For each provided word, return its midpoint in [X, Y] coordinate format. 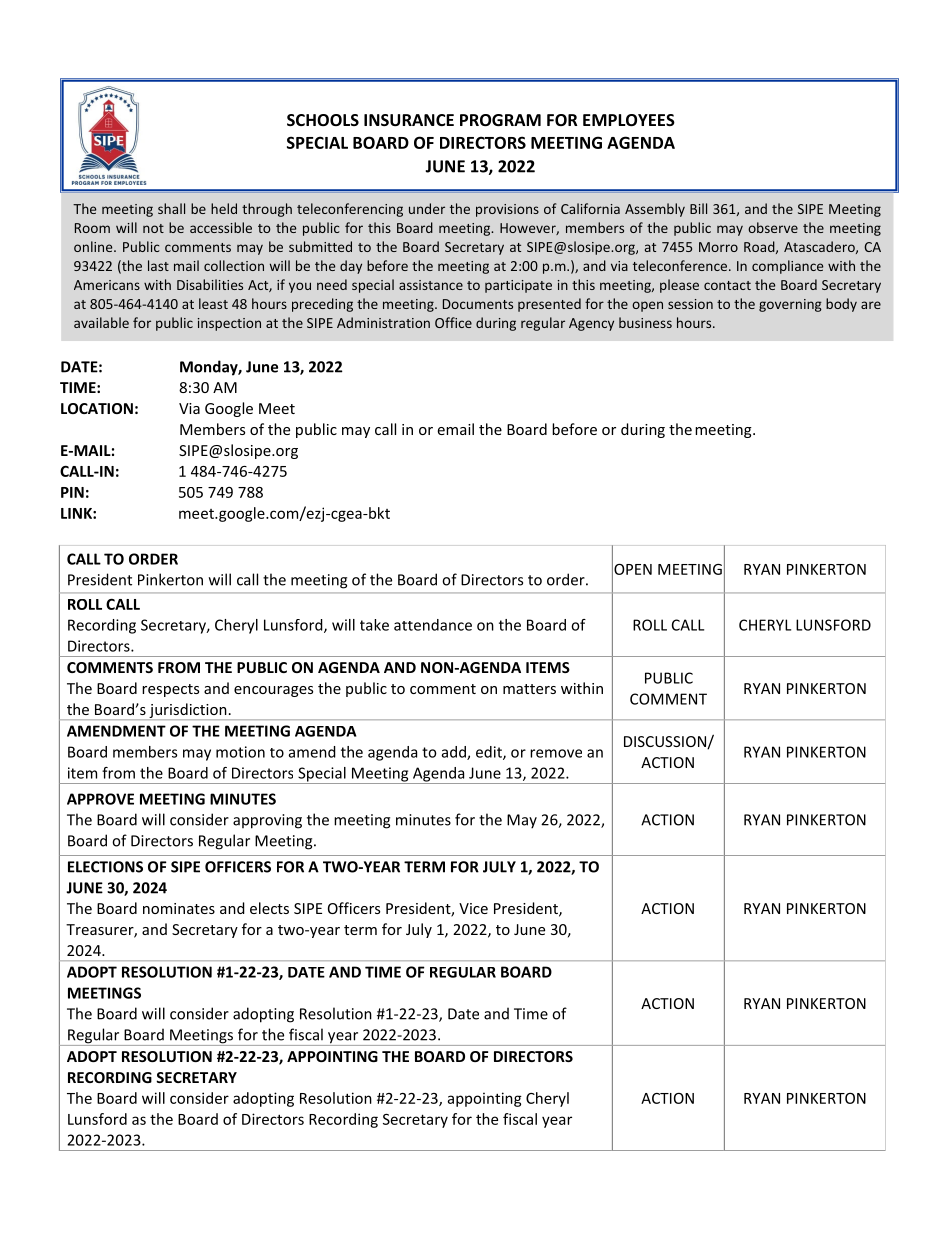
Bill [698, 208]
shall [171, 208]
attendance [433, 625]
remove [556, 753]
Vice [473, 908]
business [645, 322]
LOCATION [97, 408]
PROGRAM [500, 120]
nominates [179, 908]
